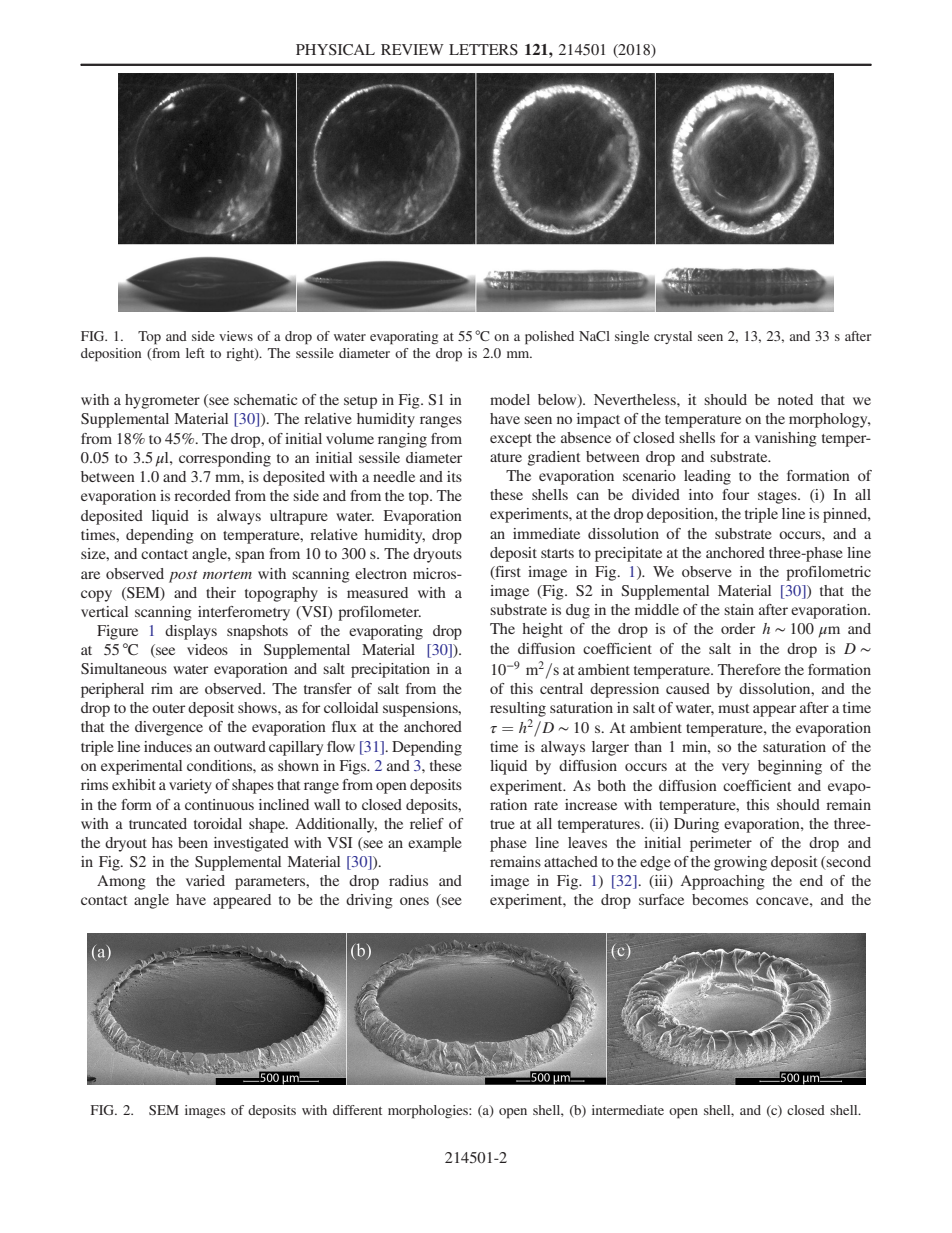 This screenshot has height=1233, width=952. Describe the element at coordinates (795, 399) in the screenshot. I see `noted` at that location.
